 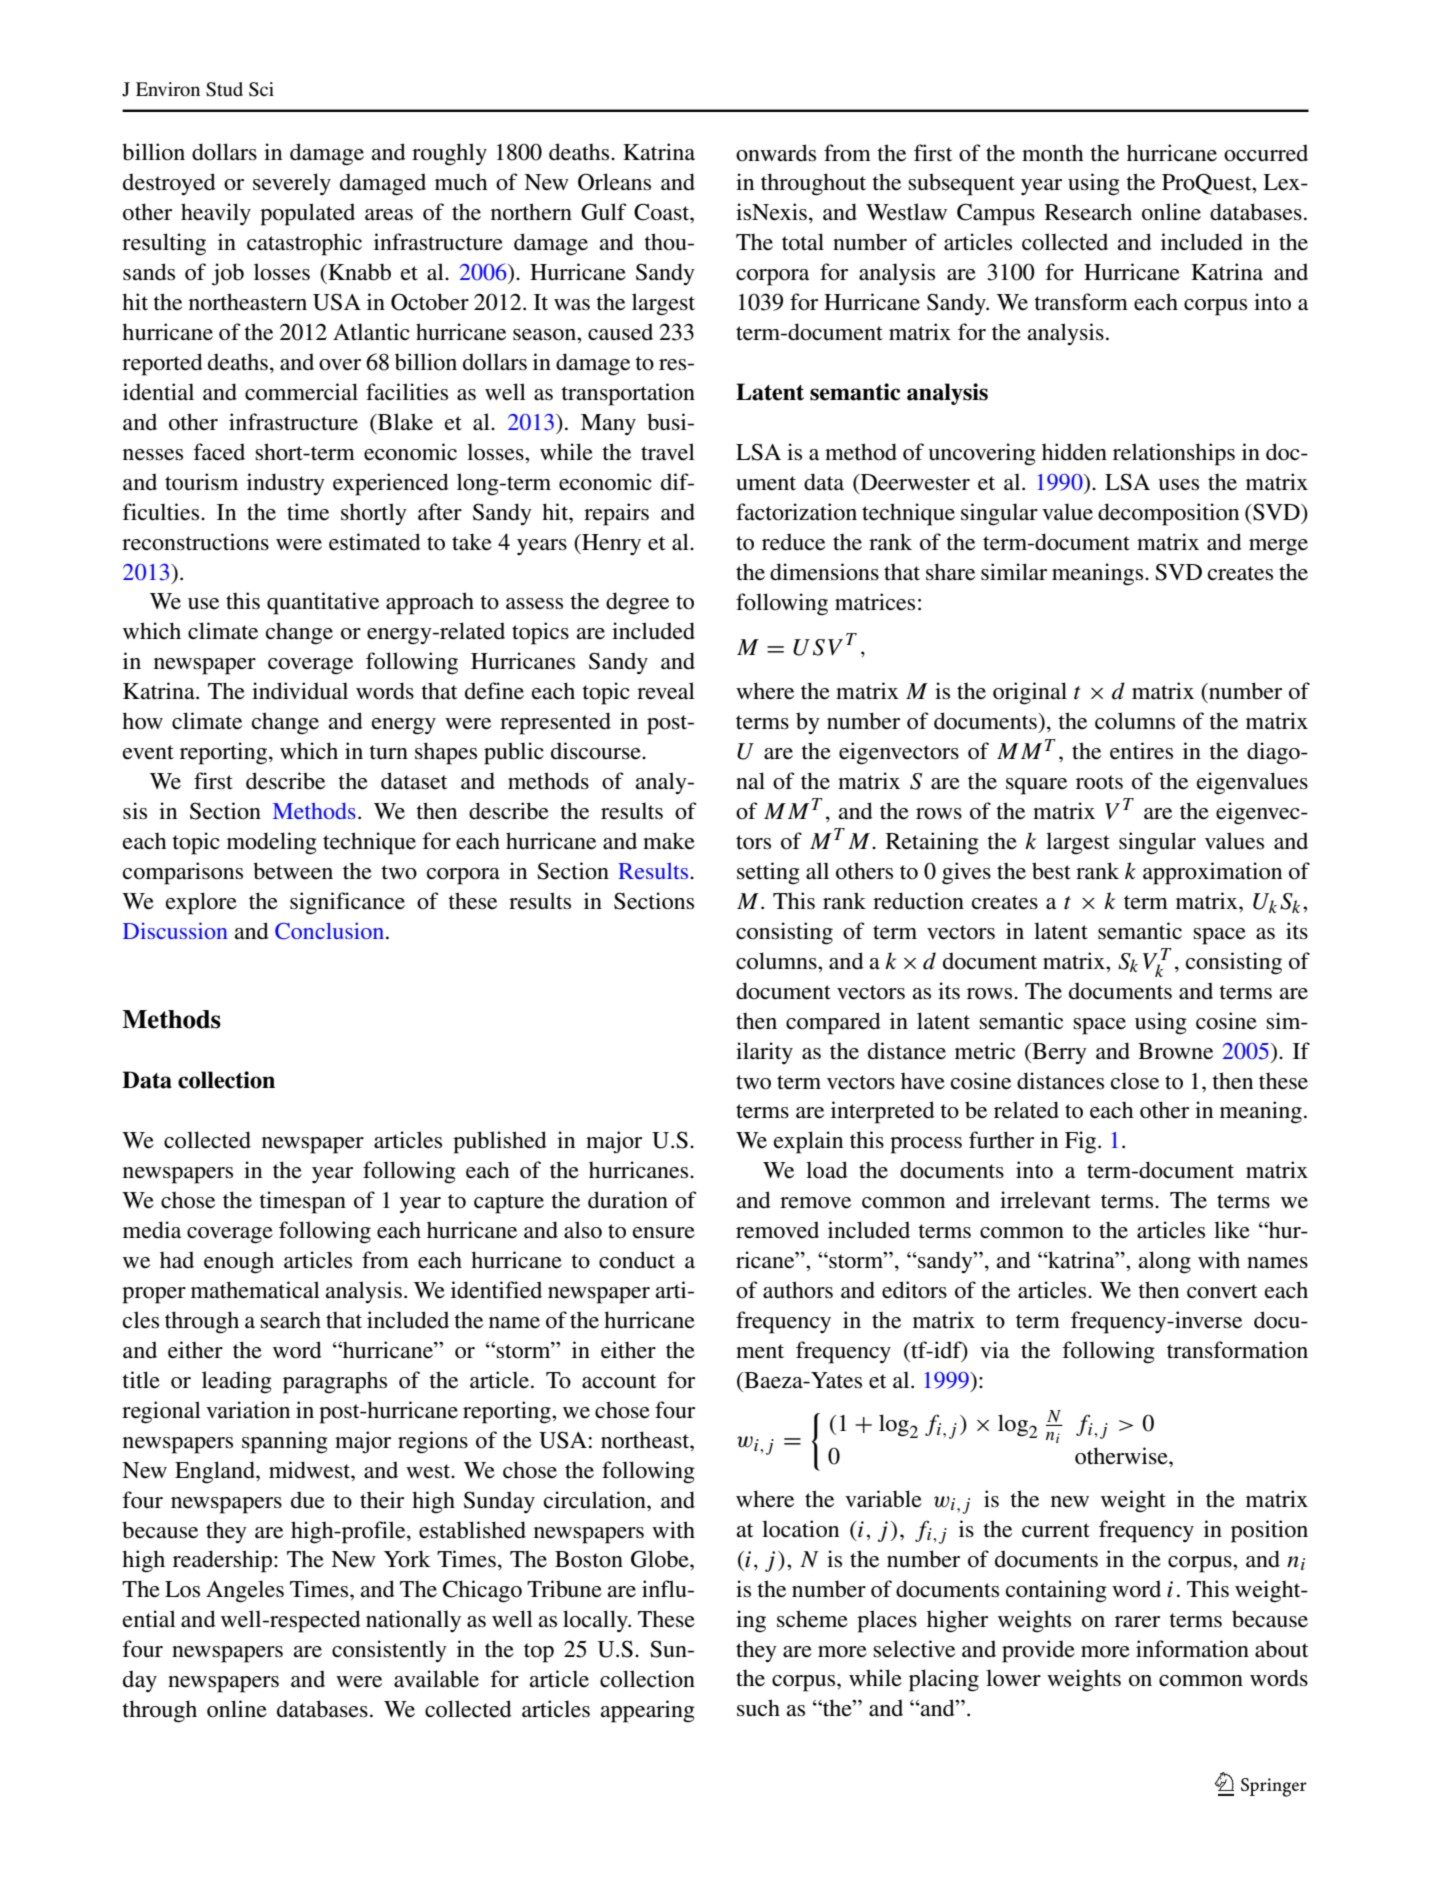 What do you see at coordinates (293, 871) in the image?
I see `between` at bounding box center [293, 871].
